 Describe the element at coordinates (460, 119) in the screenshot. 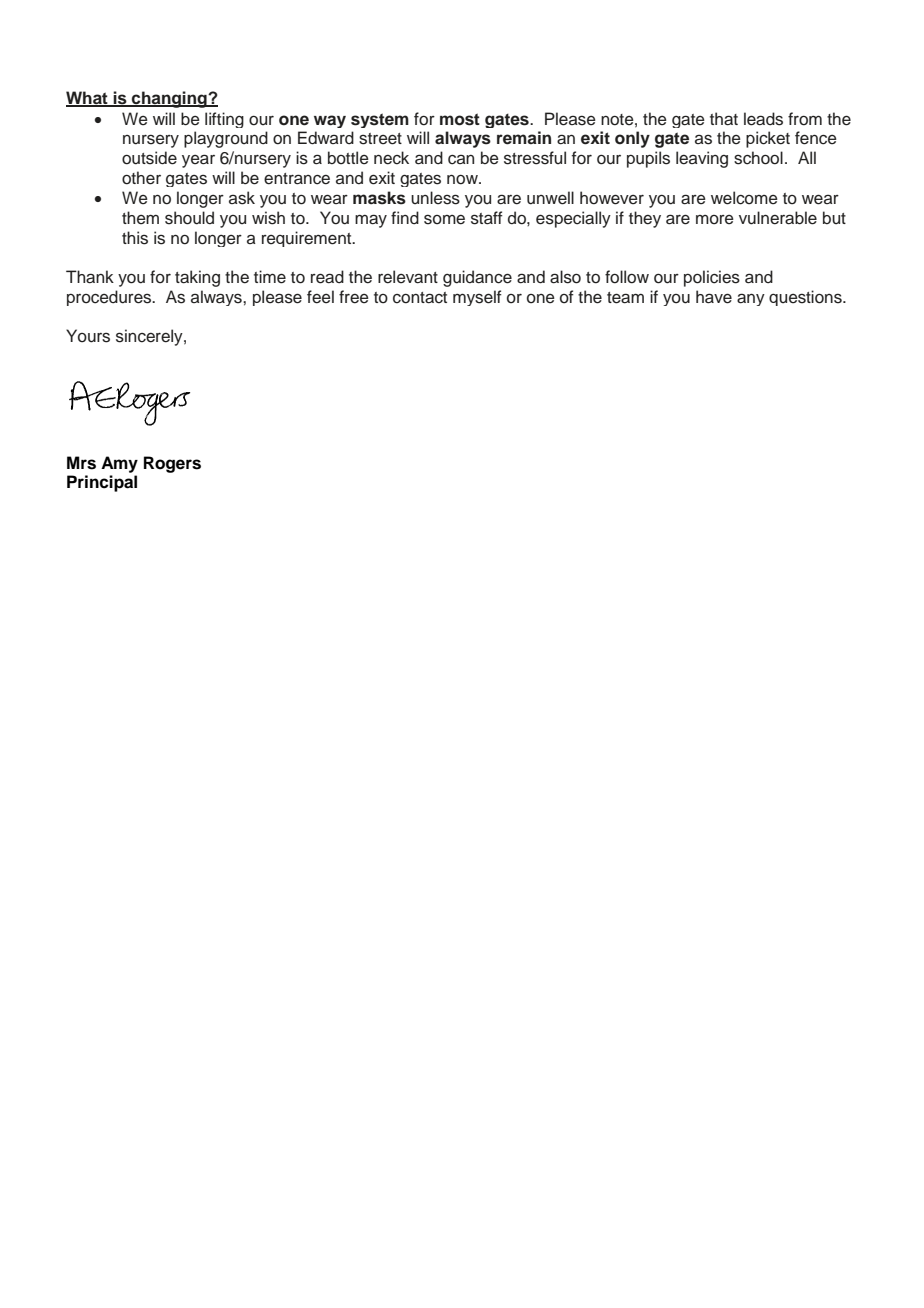

I see `most` at that location.
